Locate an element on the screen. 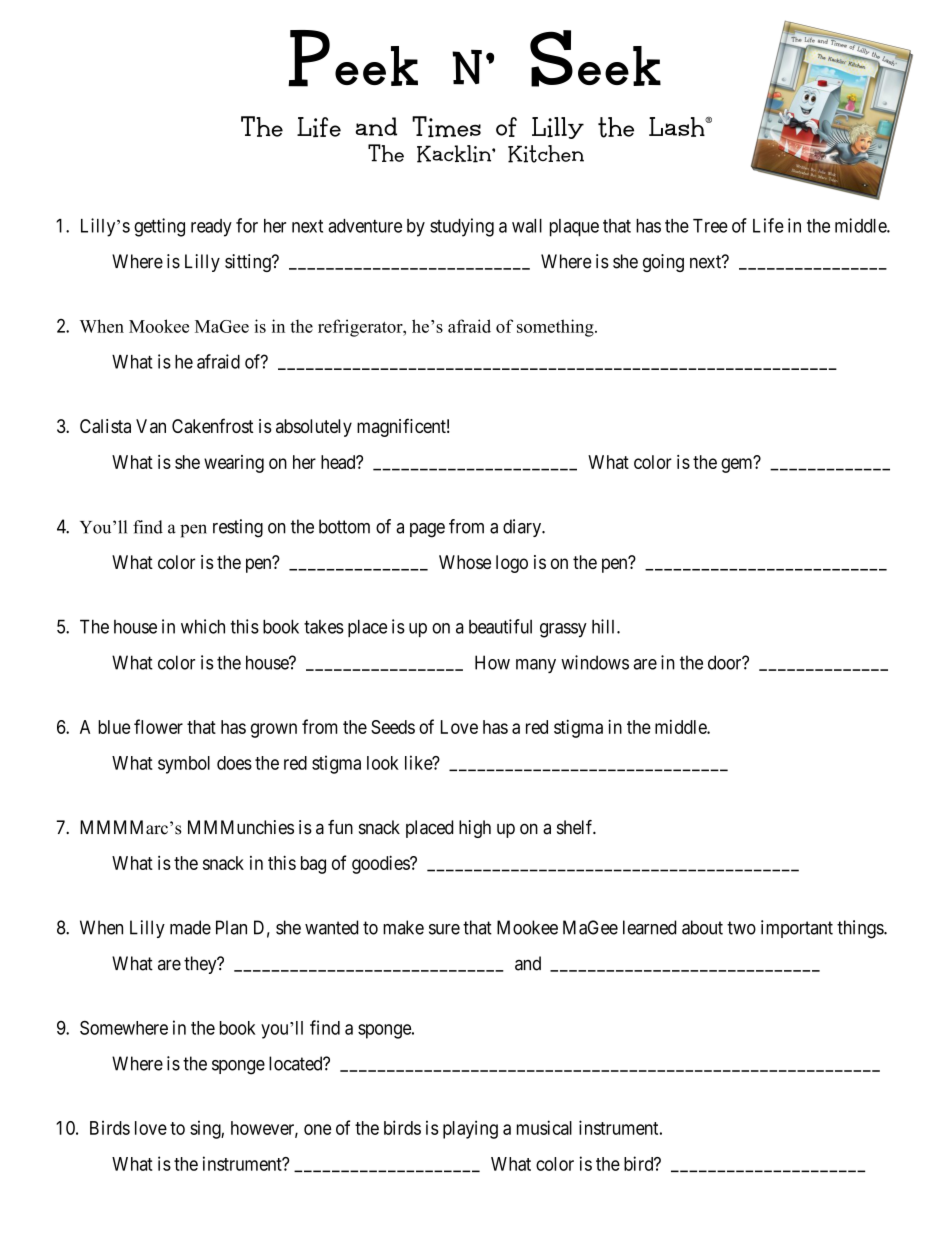 This screenshot has width=952, height=1233. ready is located at coordinates (211, 228).
